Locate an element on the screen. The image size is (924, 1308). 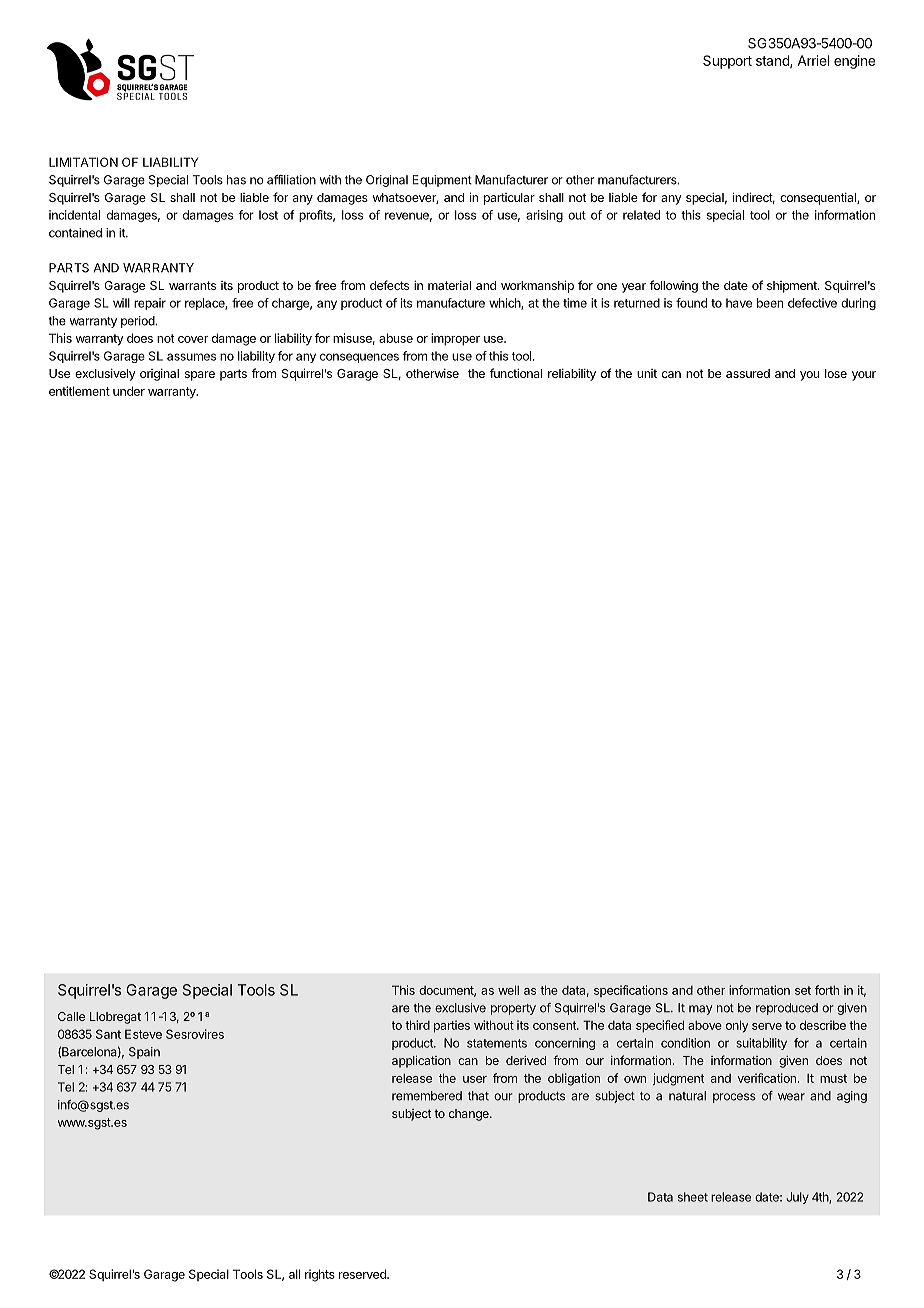
July is located at coordinates (797, 1198).
